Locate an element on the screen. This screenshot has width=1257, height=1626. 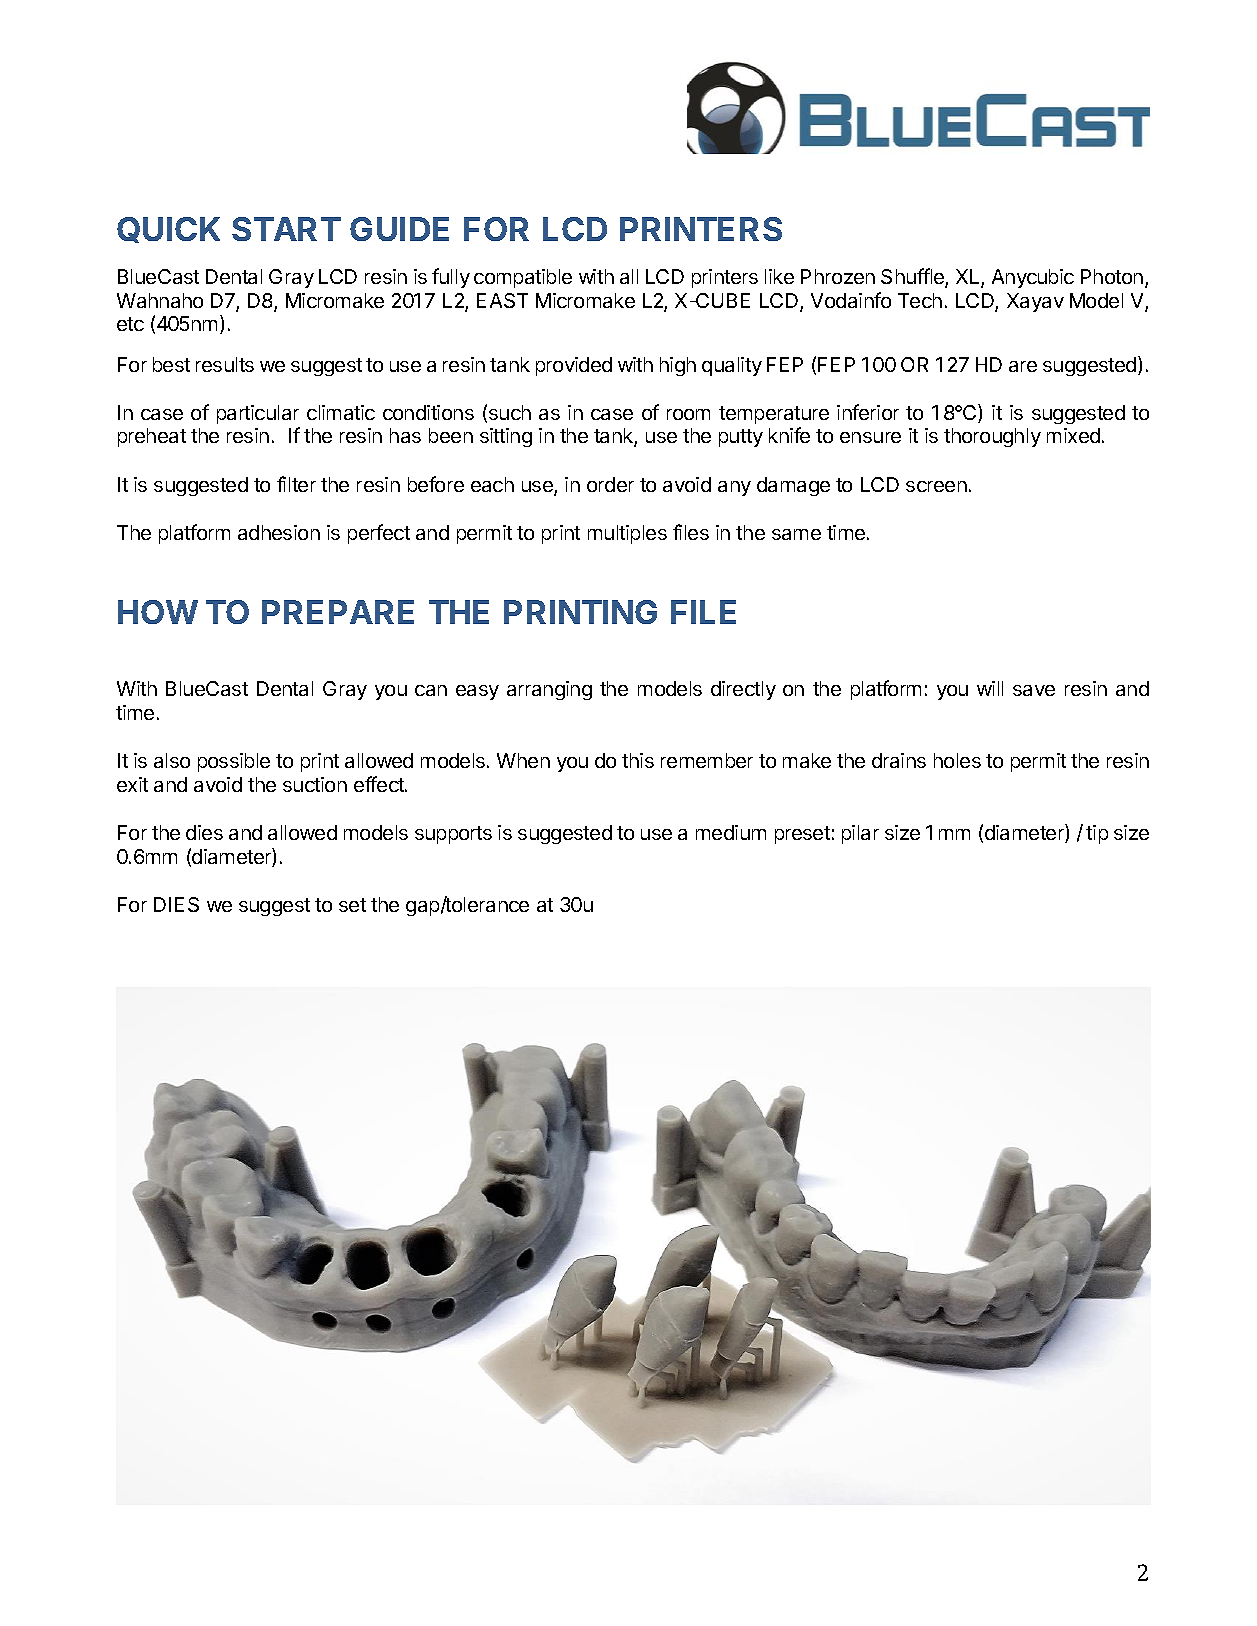
START is located at coordinates (286, 229).
